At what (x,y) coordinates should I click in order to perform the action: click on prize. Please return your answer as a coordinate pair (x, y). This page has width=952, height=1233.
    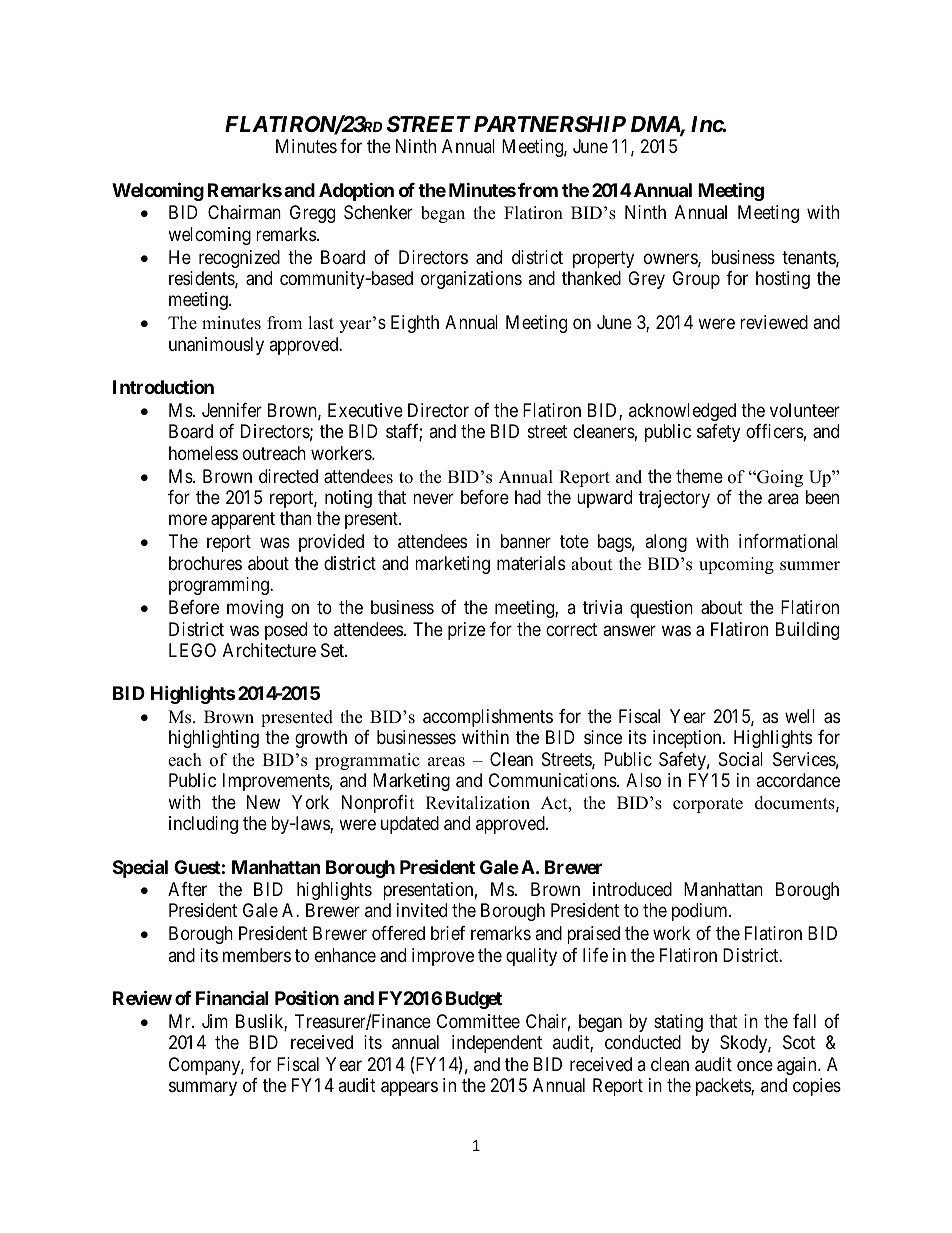
    Looking at the image, I should click on (466, 631).
